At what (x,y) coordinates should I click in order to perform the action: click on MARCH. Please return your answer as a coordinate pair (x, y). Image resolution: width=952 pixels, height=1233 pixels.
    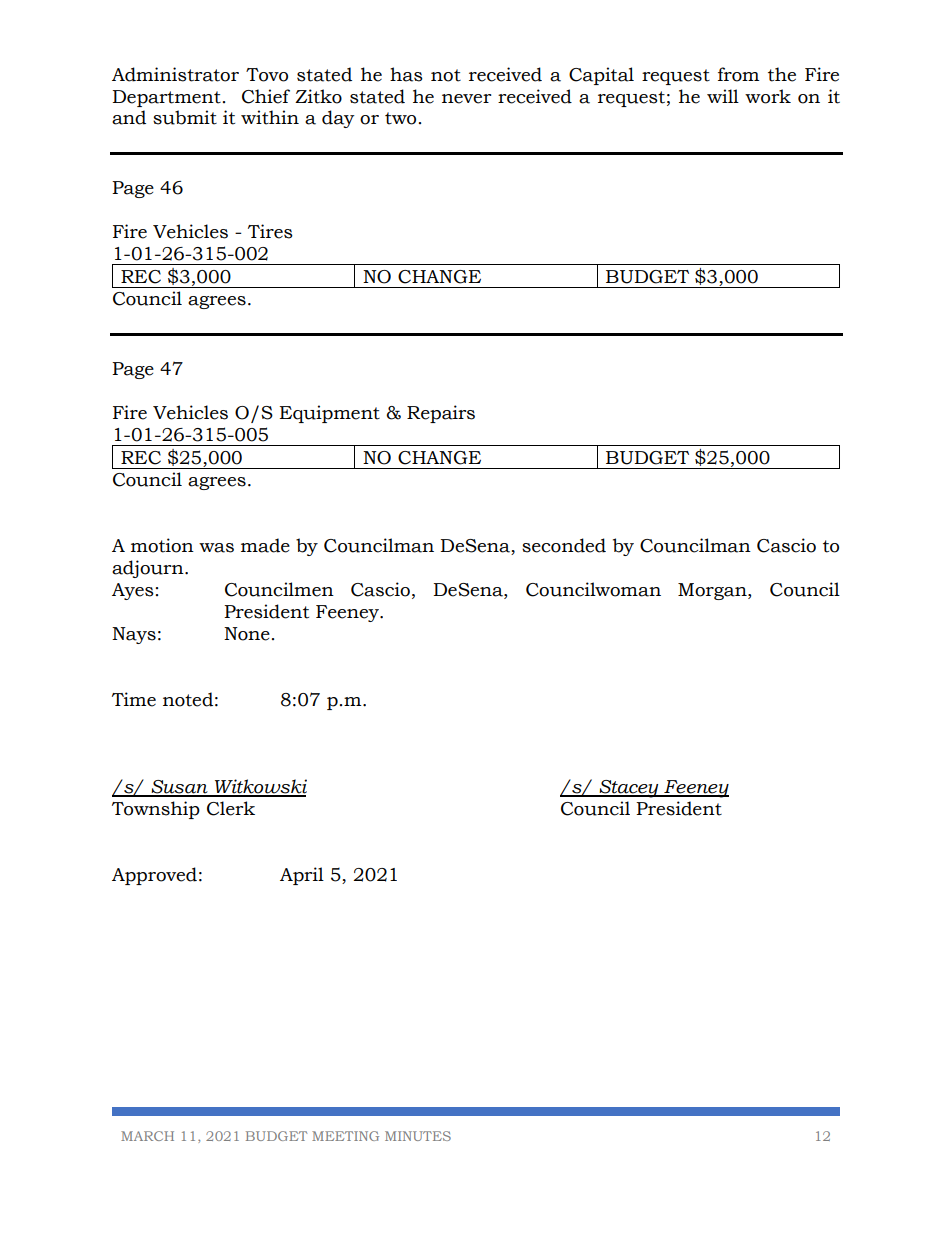
    Looking at the image, I should click on (147, 1136).
